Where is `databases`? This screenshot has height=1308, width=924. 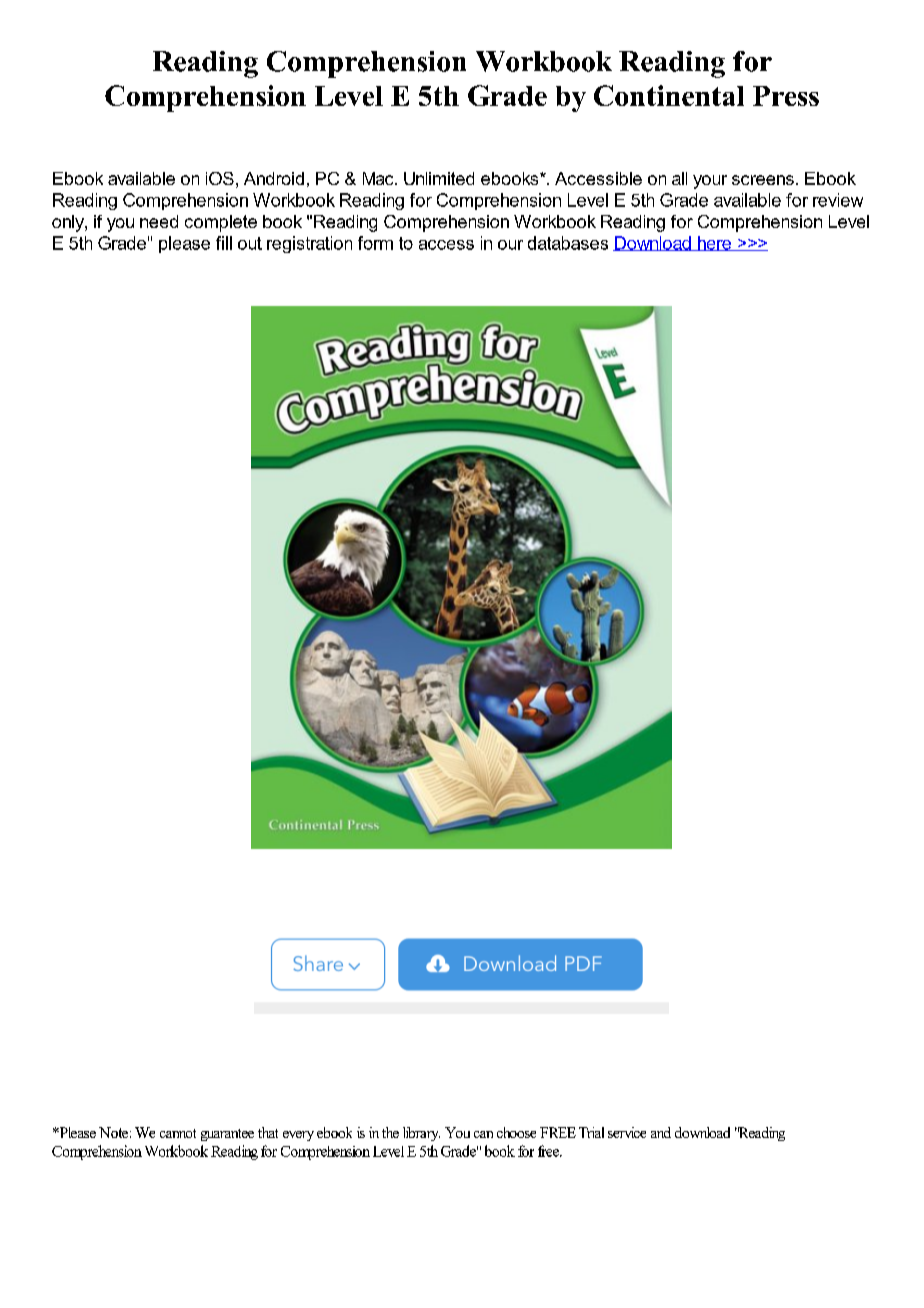
databases is located at coordinates (568, 243).
